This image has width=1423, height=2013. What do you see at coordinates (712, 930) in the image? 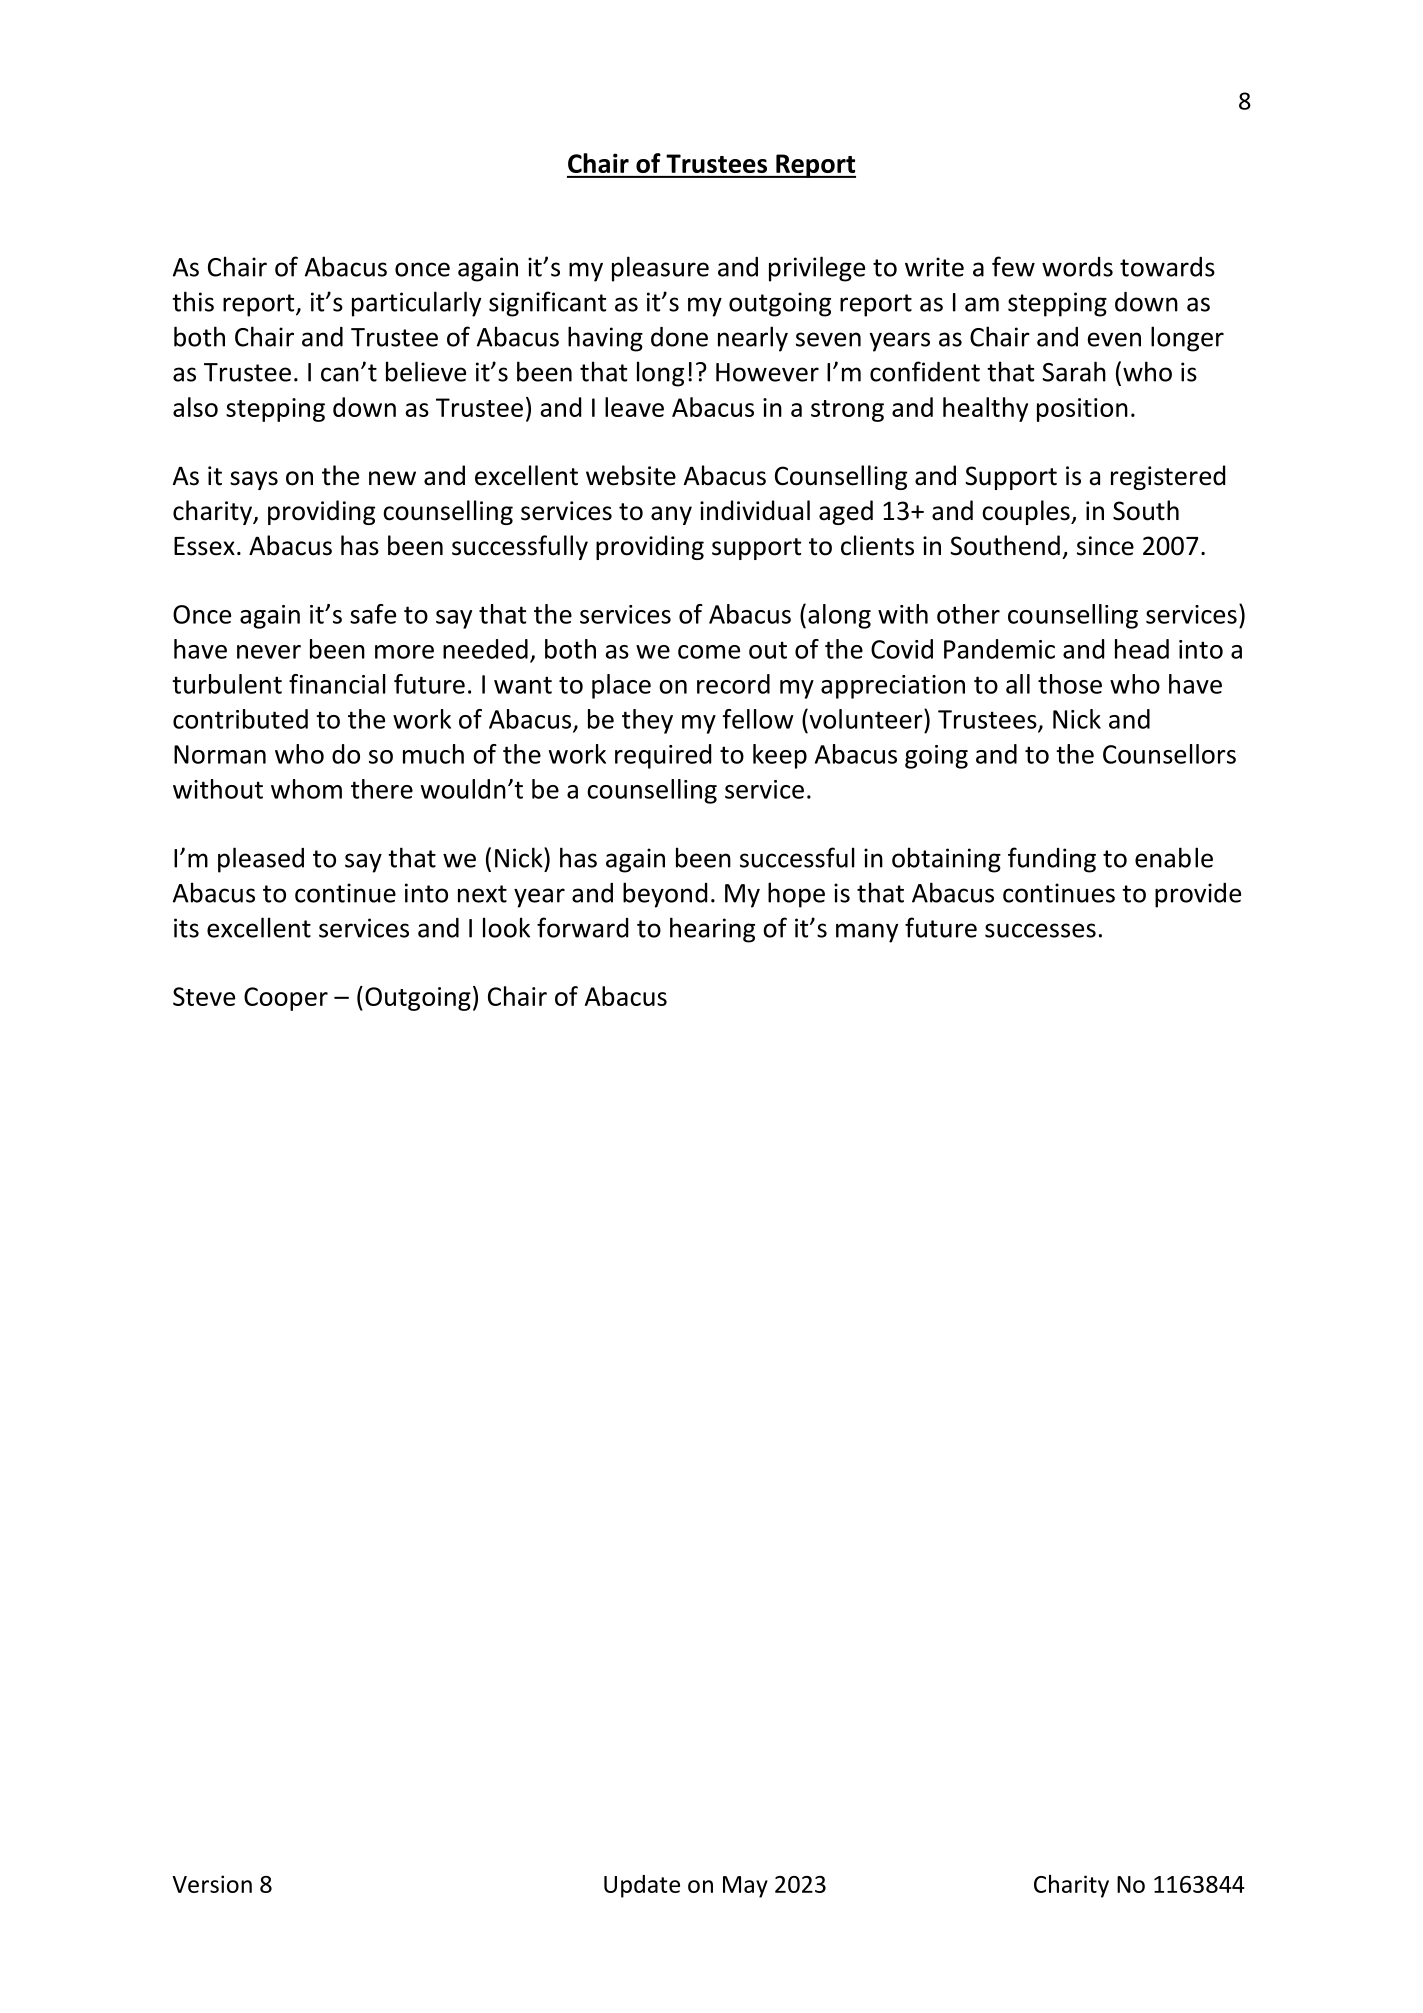
I see `hearing` at bounding box center [712, 930].
